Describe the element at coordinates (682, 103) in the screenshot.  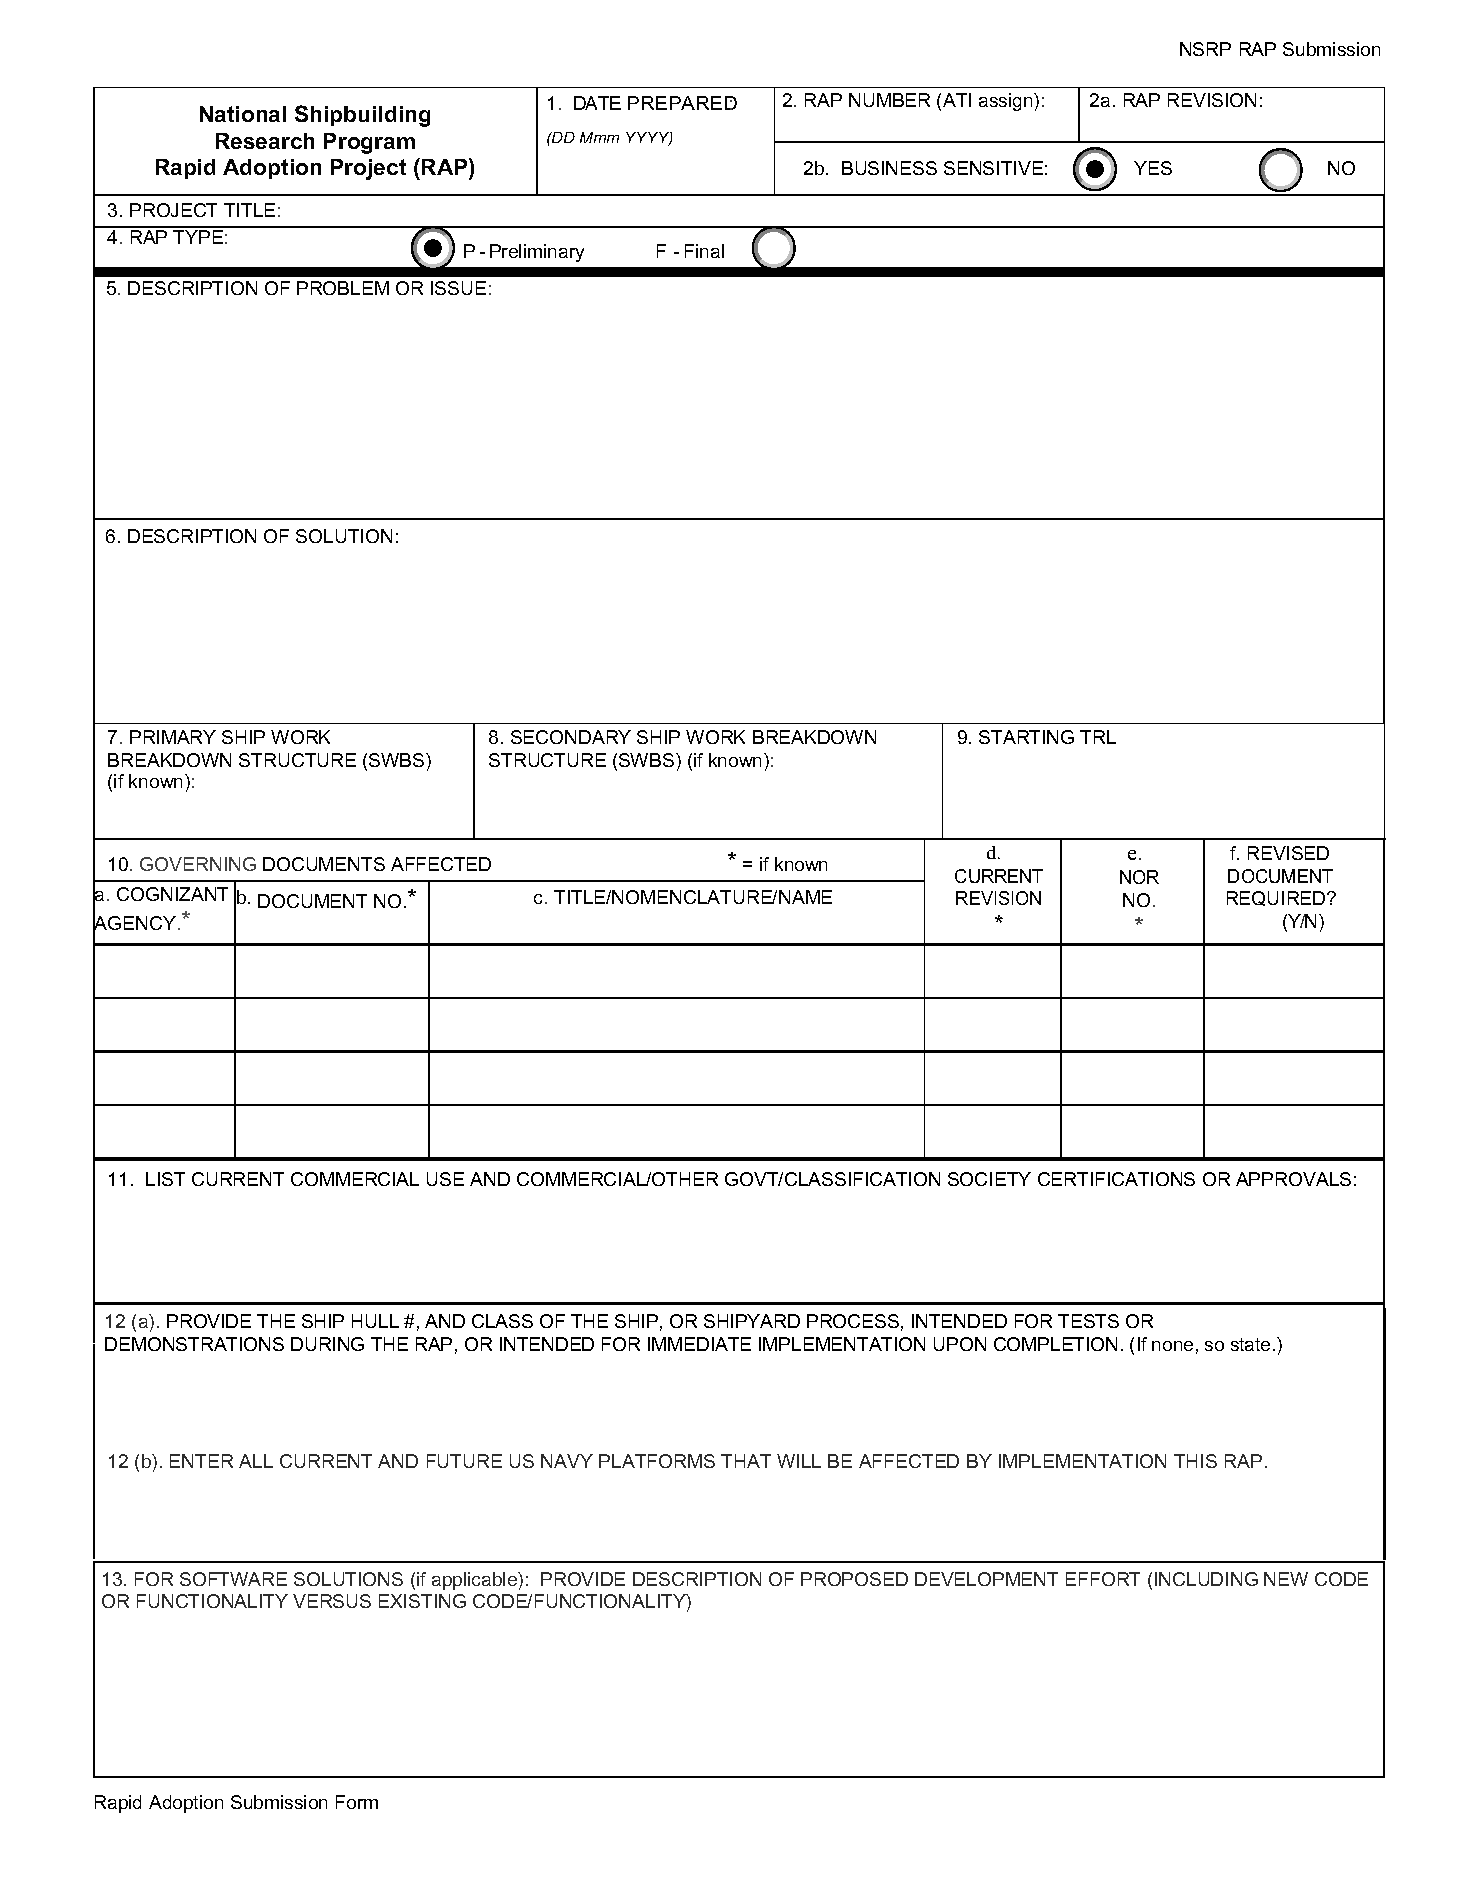
I see `PREPARED` at that location.
